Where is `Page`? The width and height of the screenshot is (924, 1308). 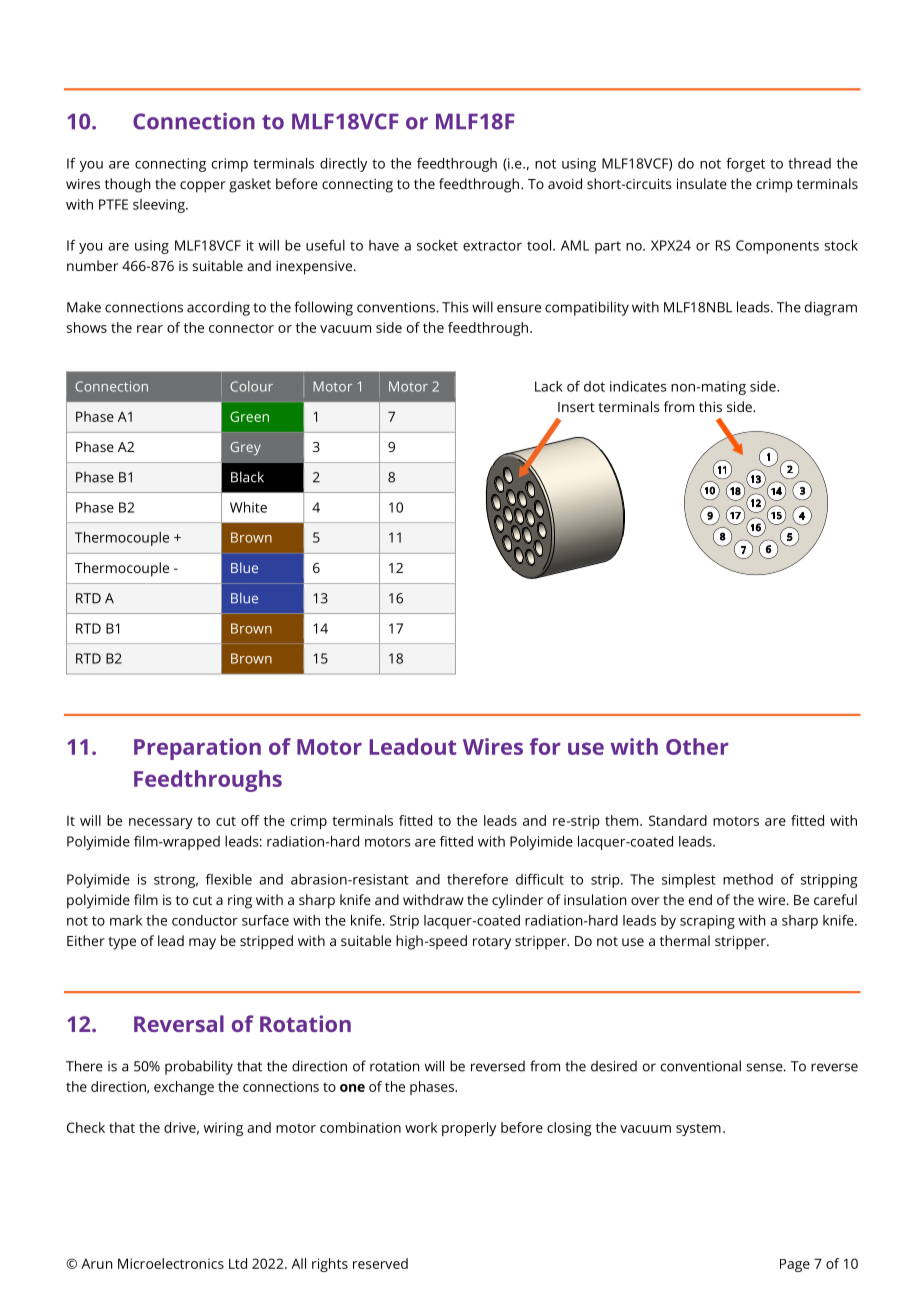
Page is located at coordinates (795, 1265).
